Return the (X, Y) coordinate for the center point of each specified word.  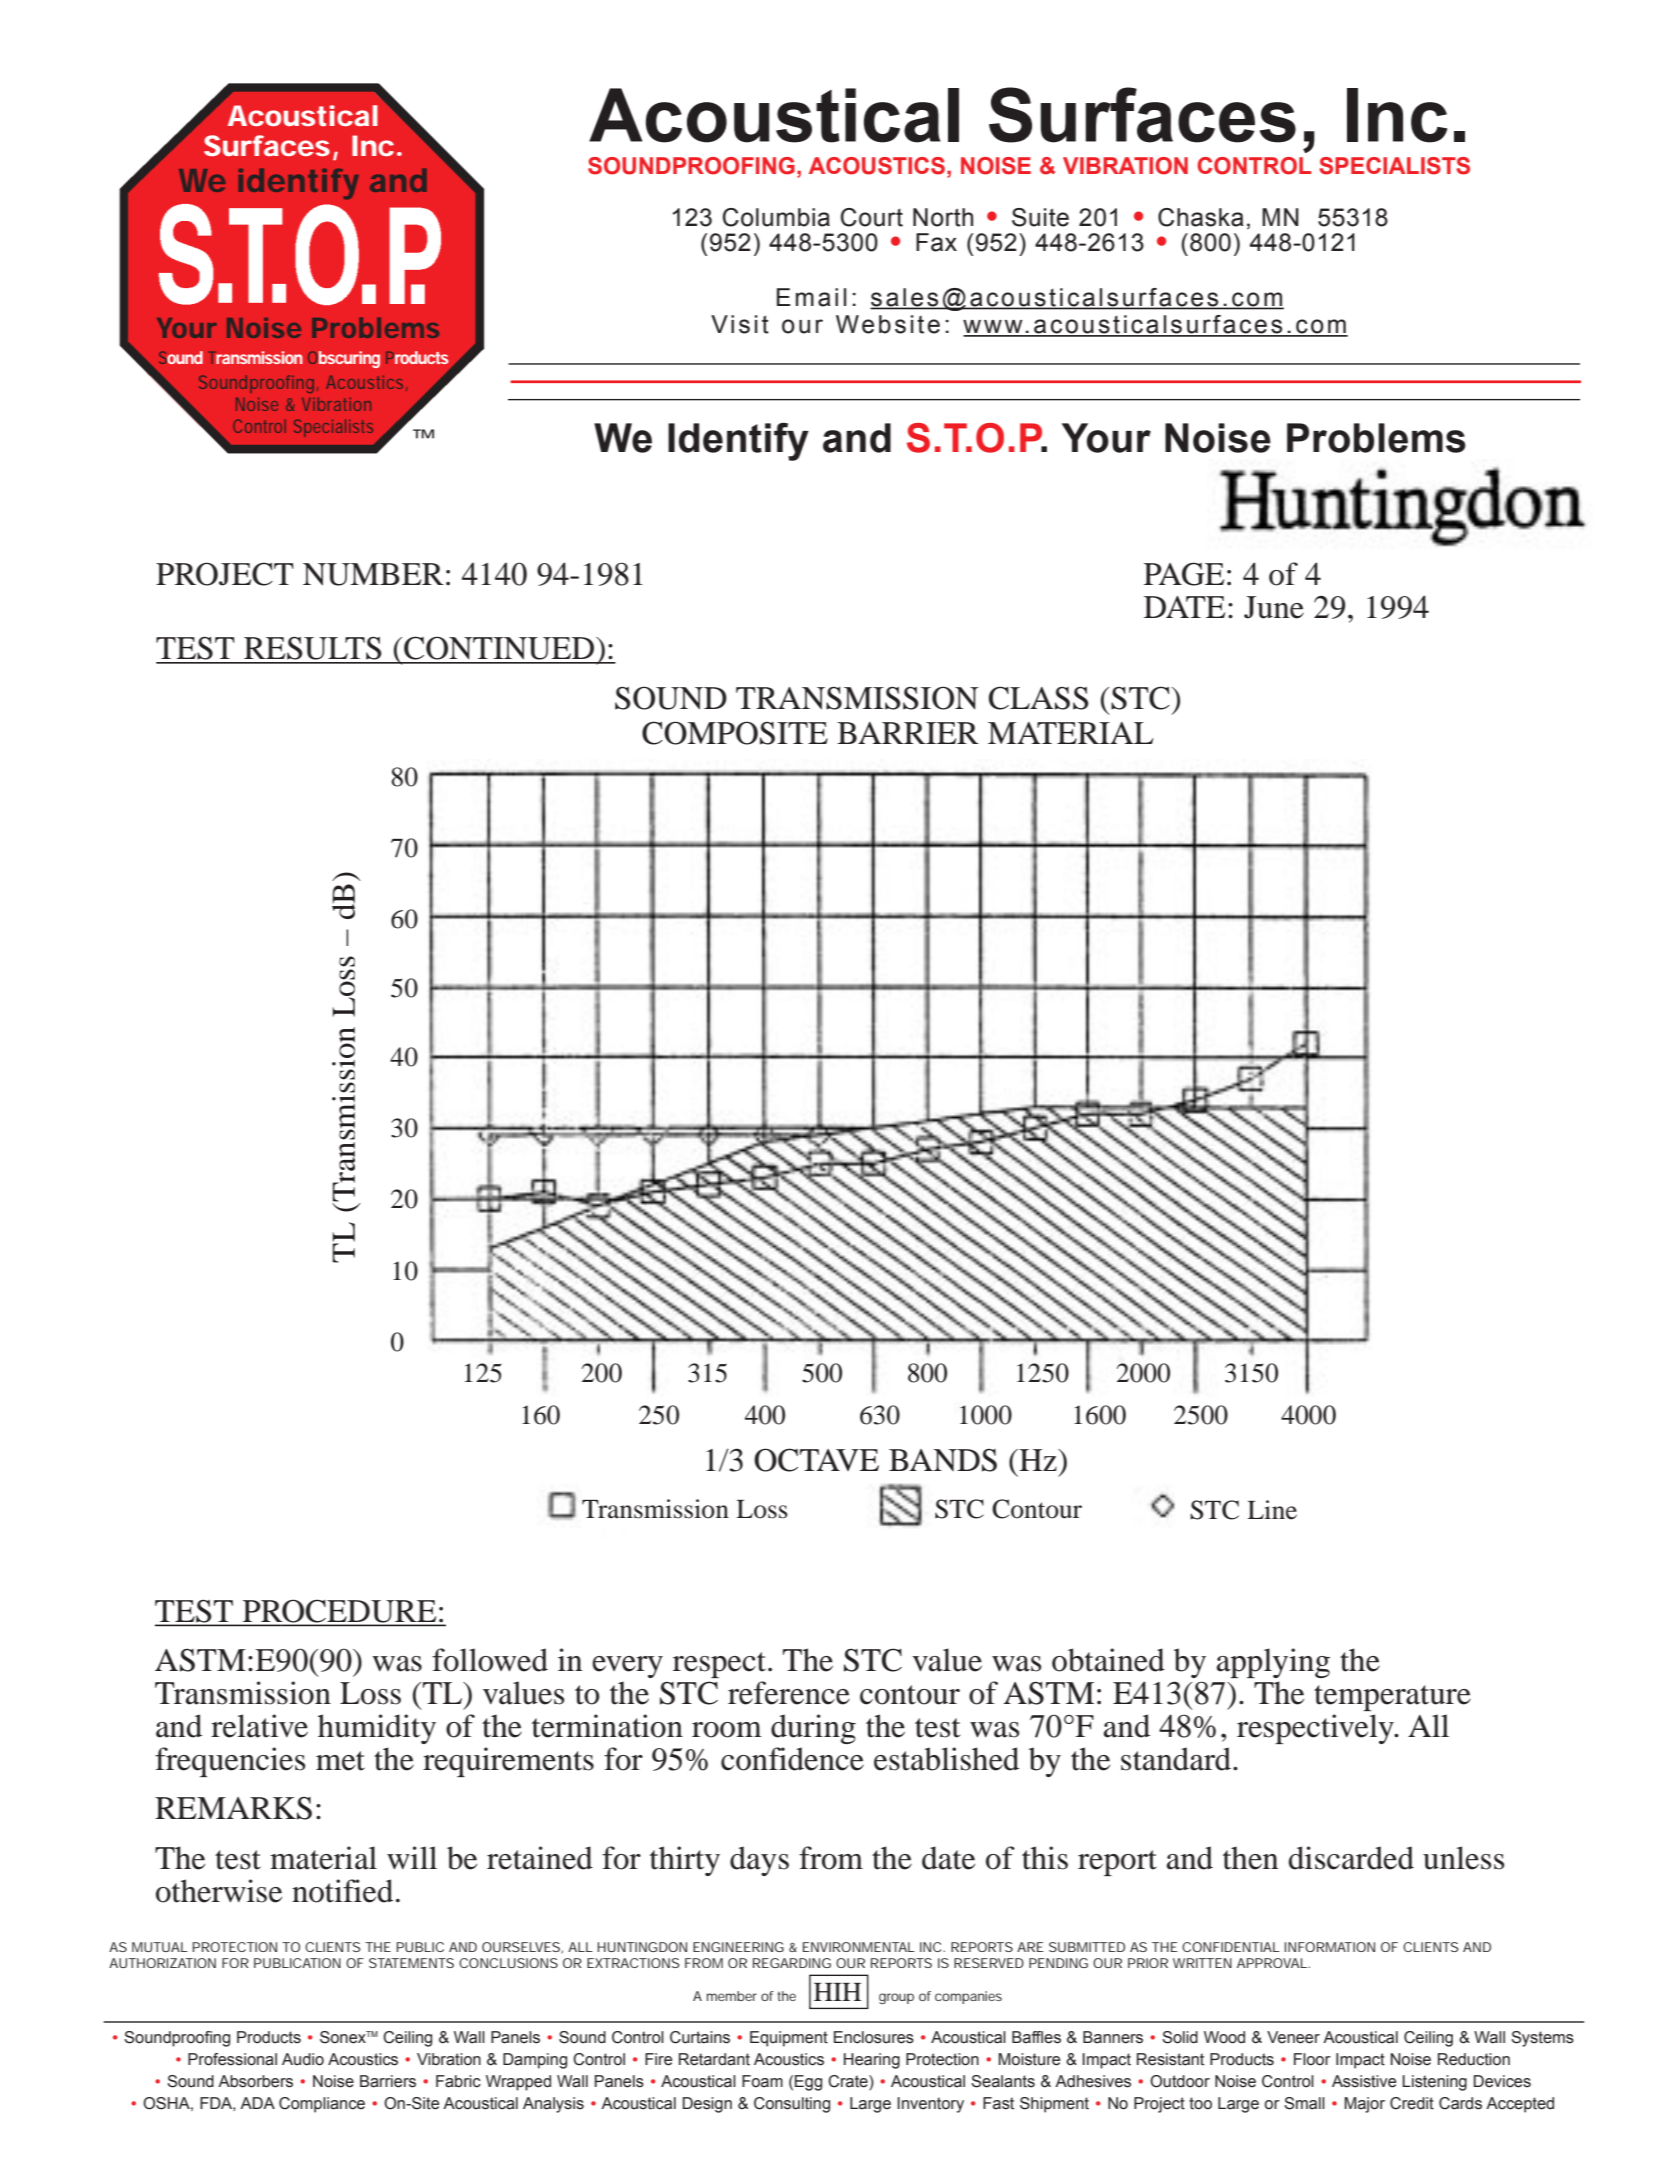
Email (811, 297)
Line (1272, 1510)
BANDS (943, 1460)
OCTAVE (816, 1460)
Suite (1040, 217)
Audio (303, 2059)
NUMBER (373, 574)
